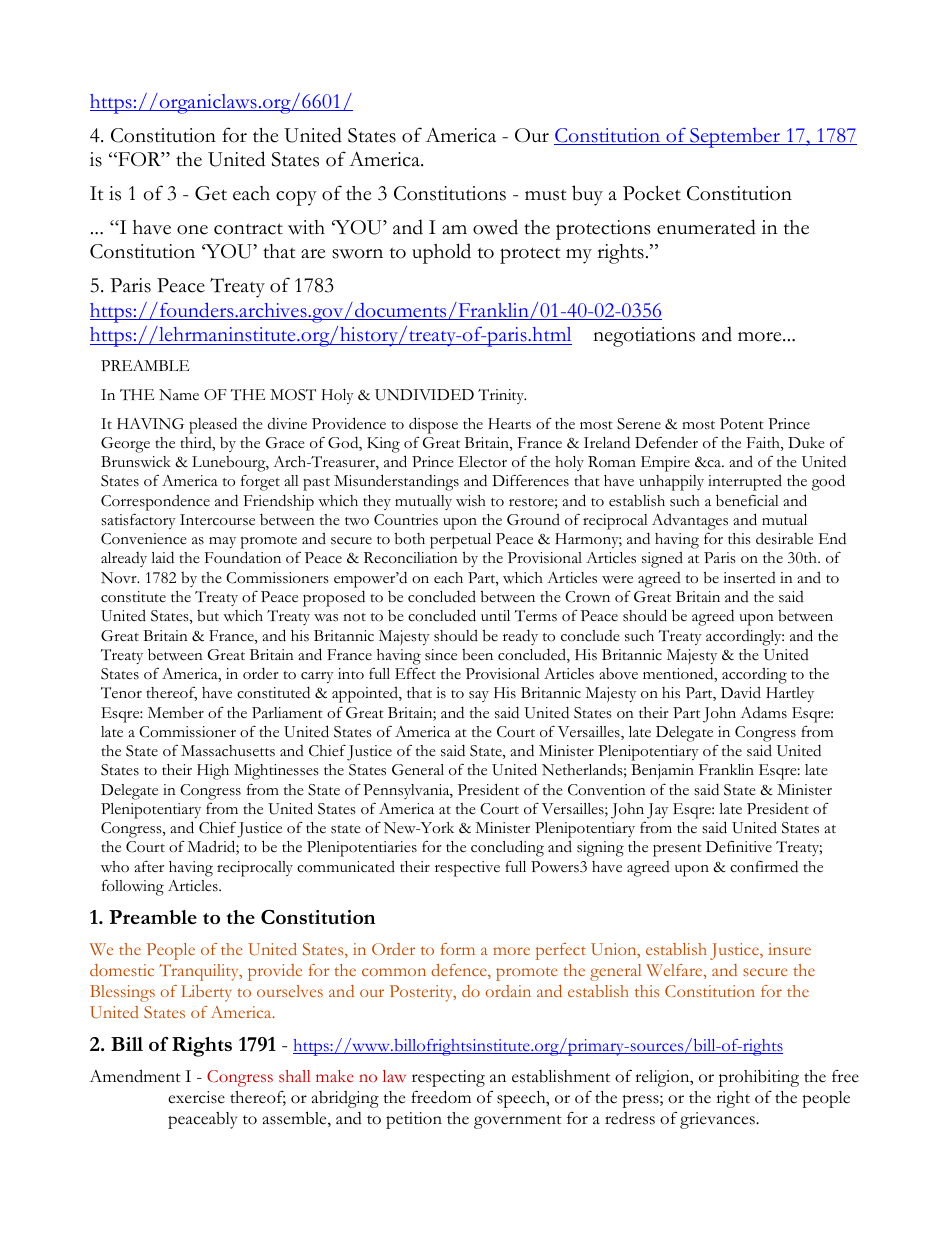 This document has height=1233, width=952. I want to click on contract, so click(248, 229).
